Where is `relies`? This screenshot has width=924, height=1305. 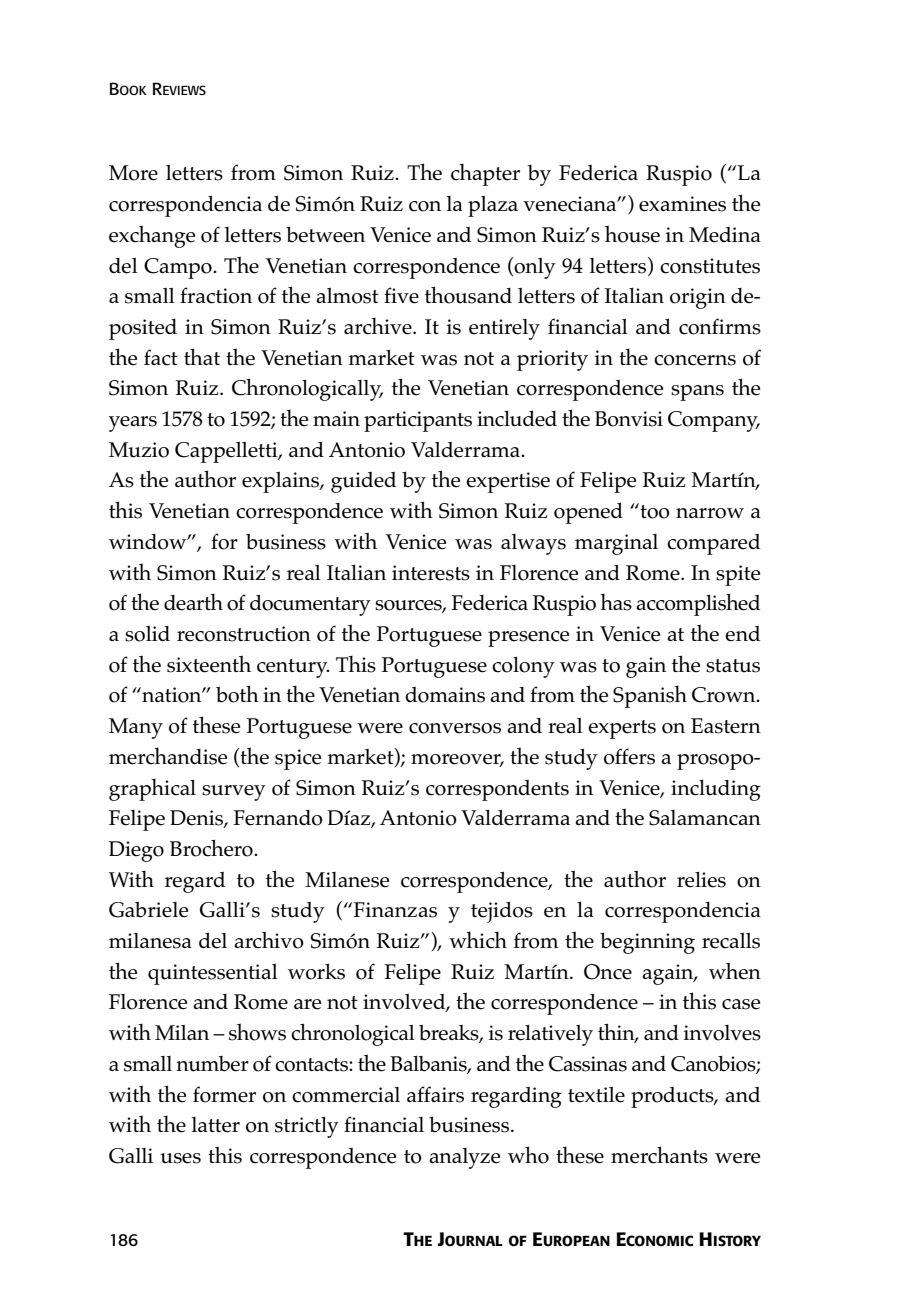
relies is located at coordinates (701, 880).
